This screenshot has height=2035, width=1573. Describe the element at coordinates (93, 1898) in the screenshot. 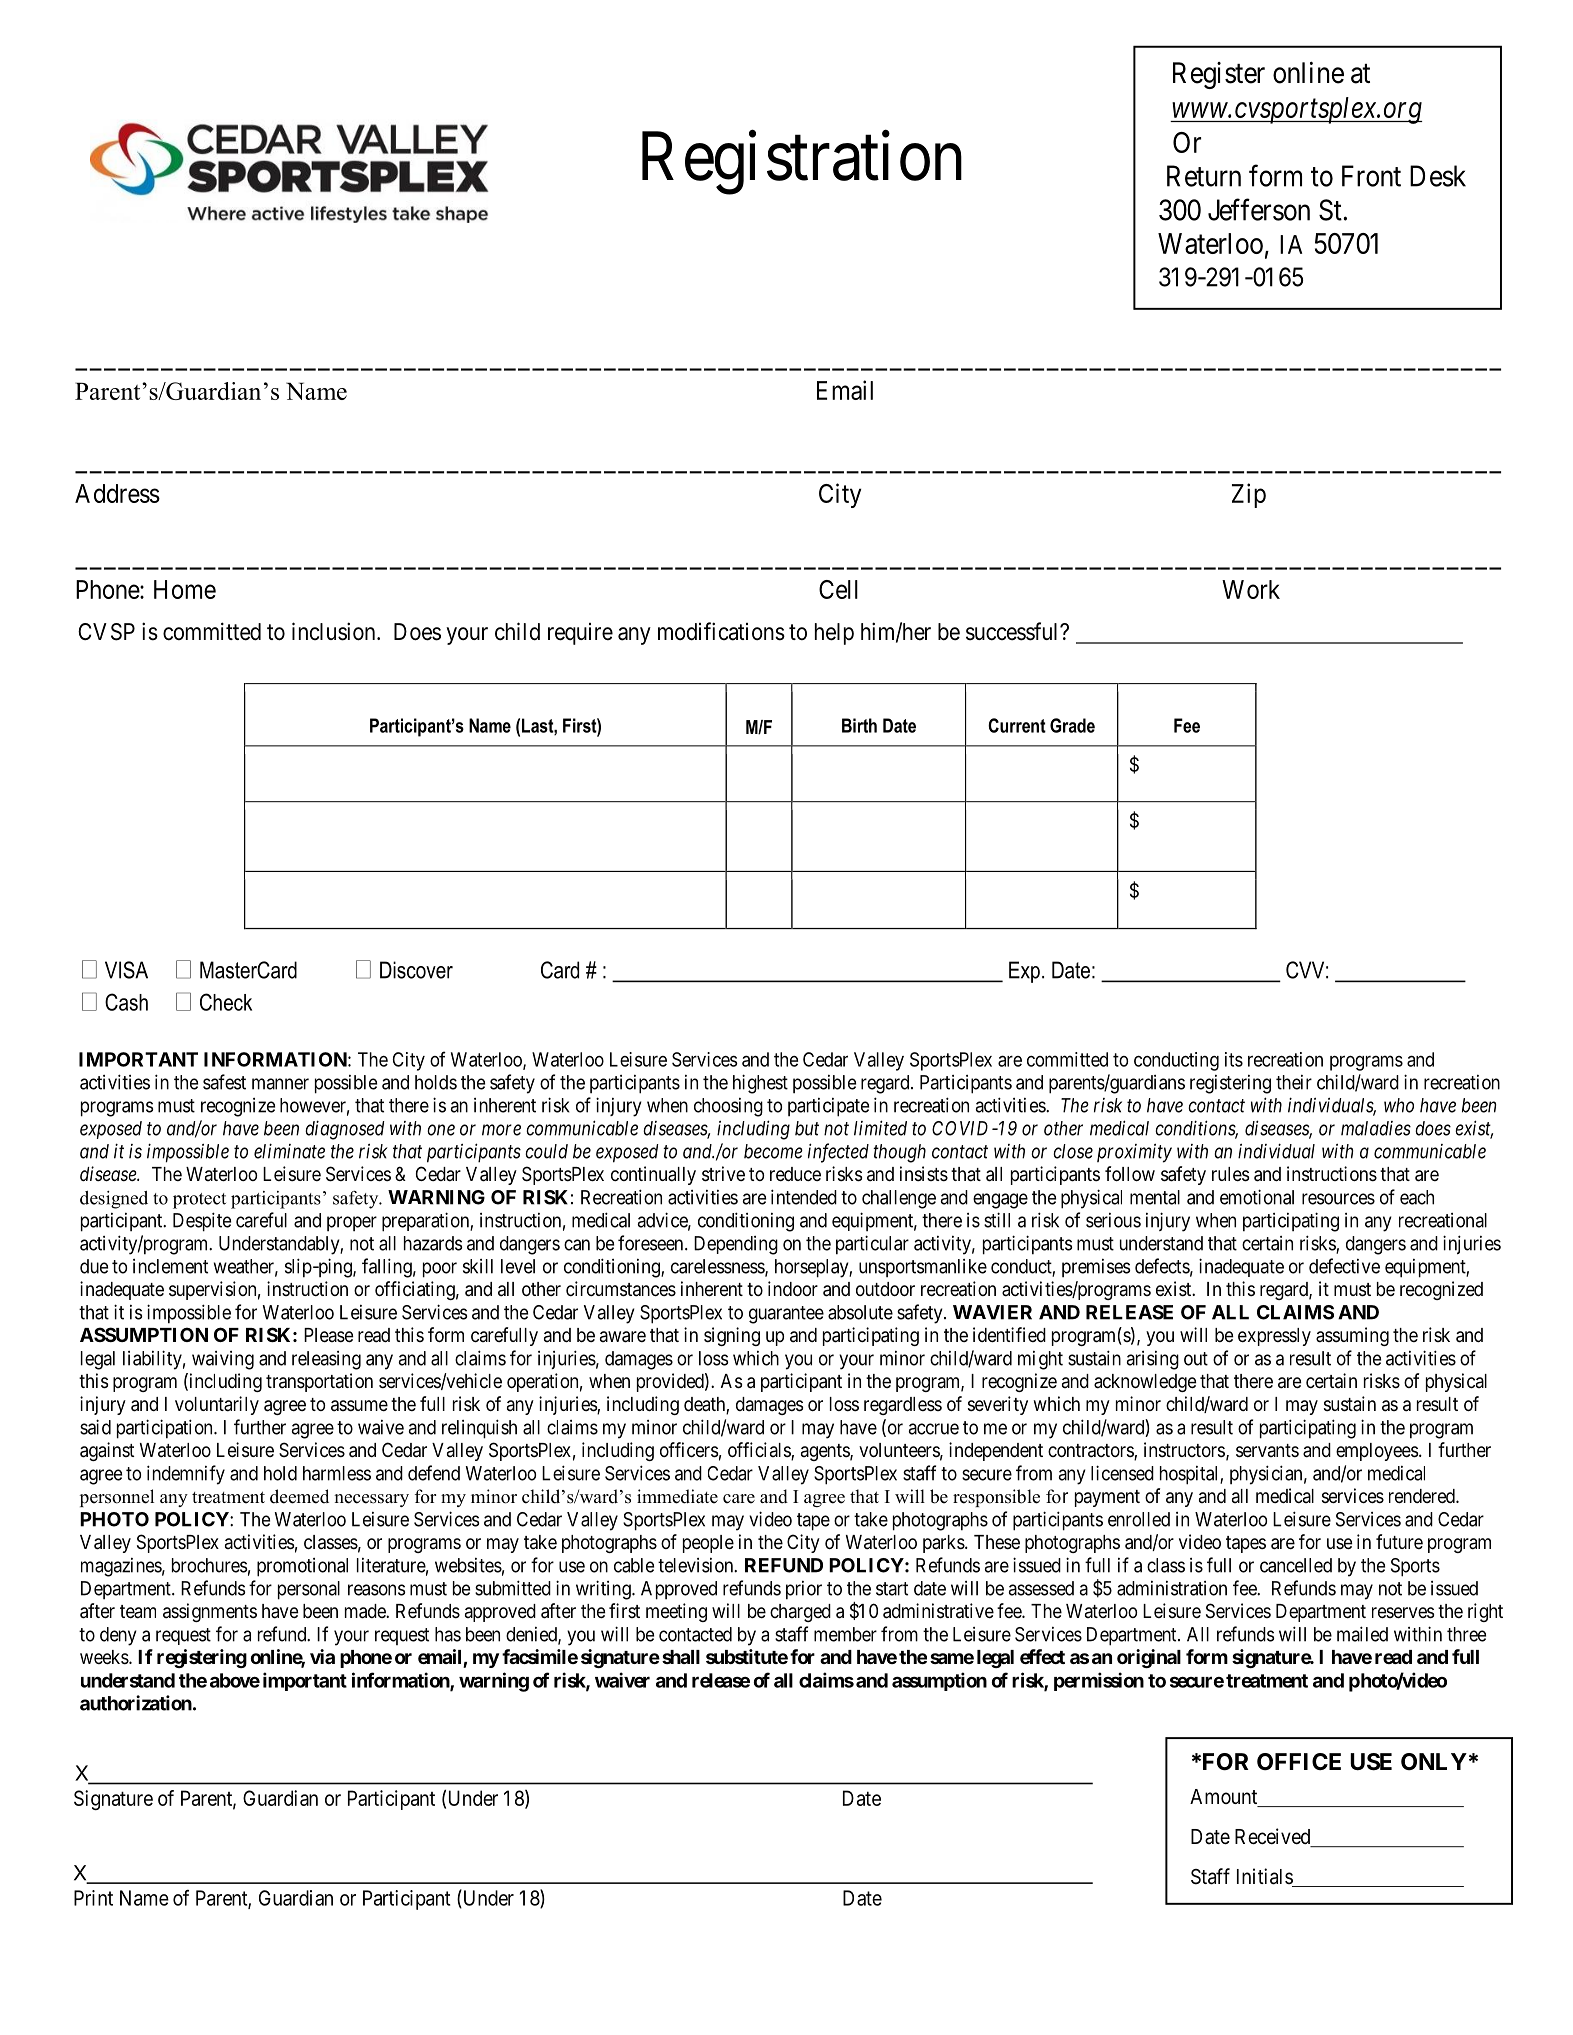

I see `Print` at that location.
